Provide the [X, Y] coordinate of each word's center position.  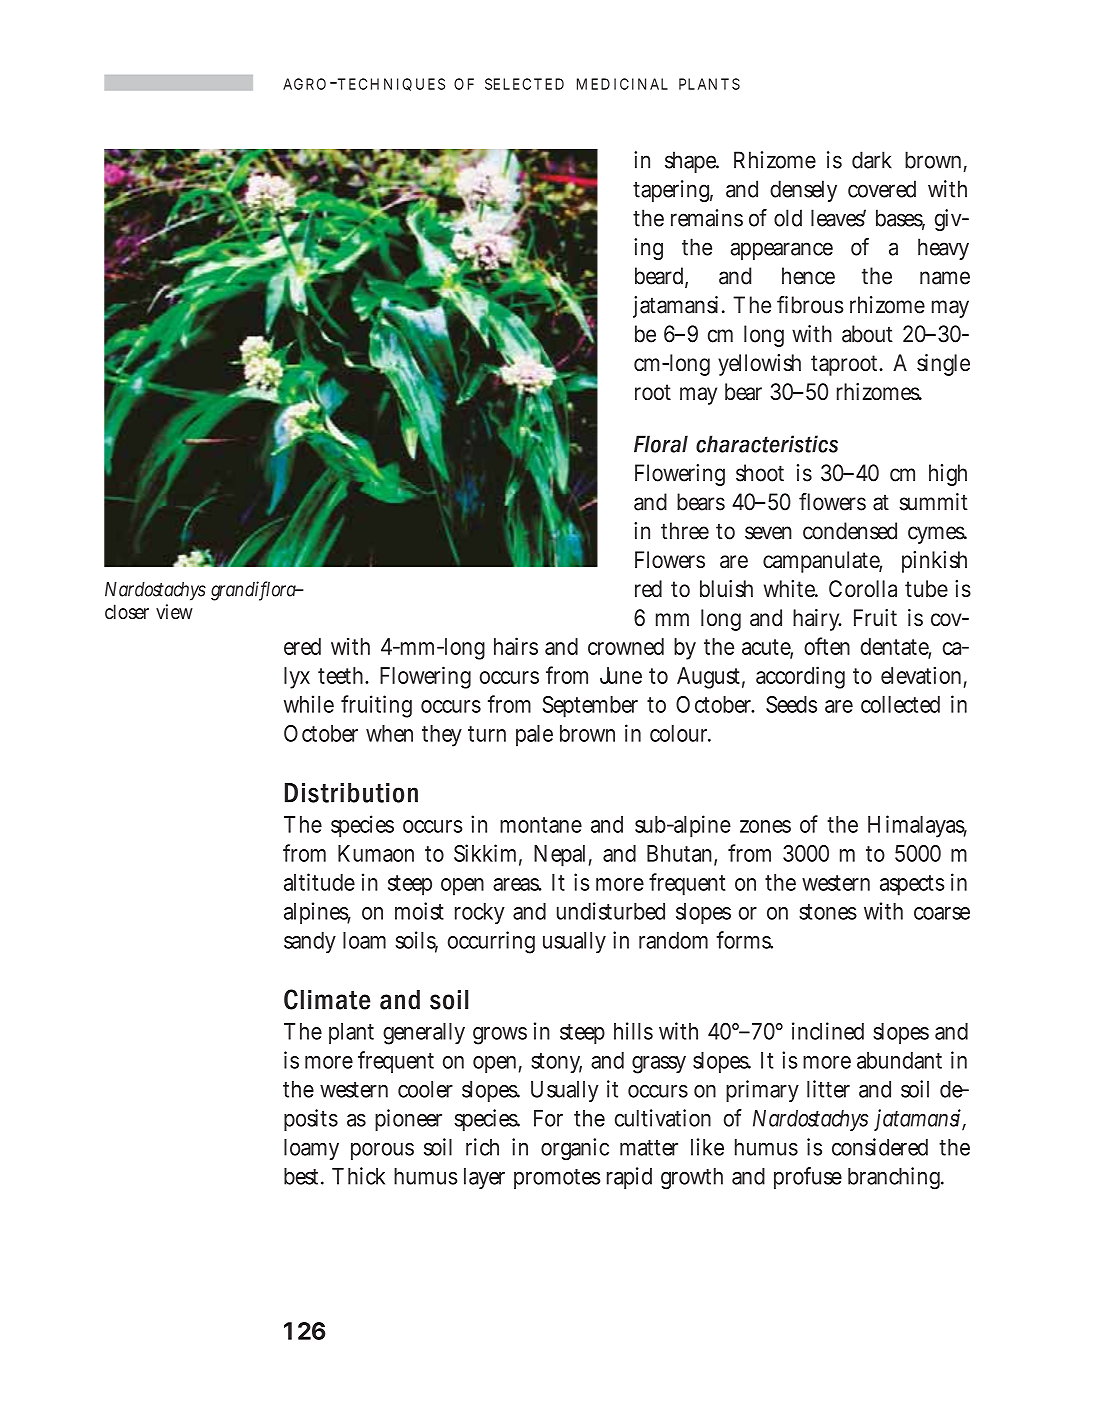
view [174, 611]
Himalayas [917, 826]
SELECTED [524, 84]
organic [575, 1149]
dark [872, 160]
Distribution [351, 793]
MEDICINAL [622, 84]
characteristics [767, 444]
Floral [661, 444]
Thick [358, 1176]
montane [541, 825]
